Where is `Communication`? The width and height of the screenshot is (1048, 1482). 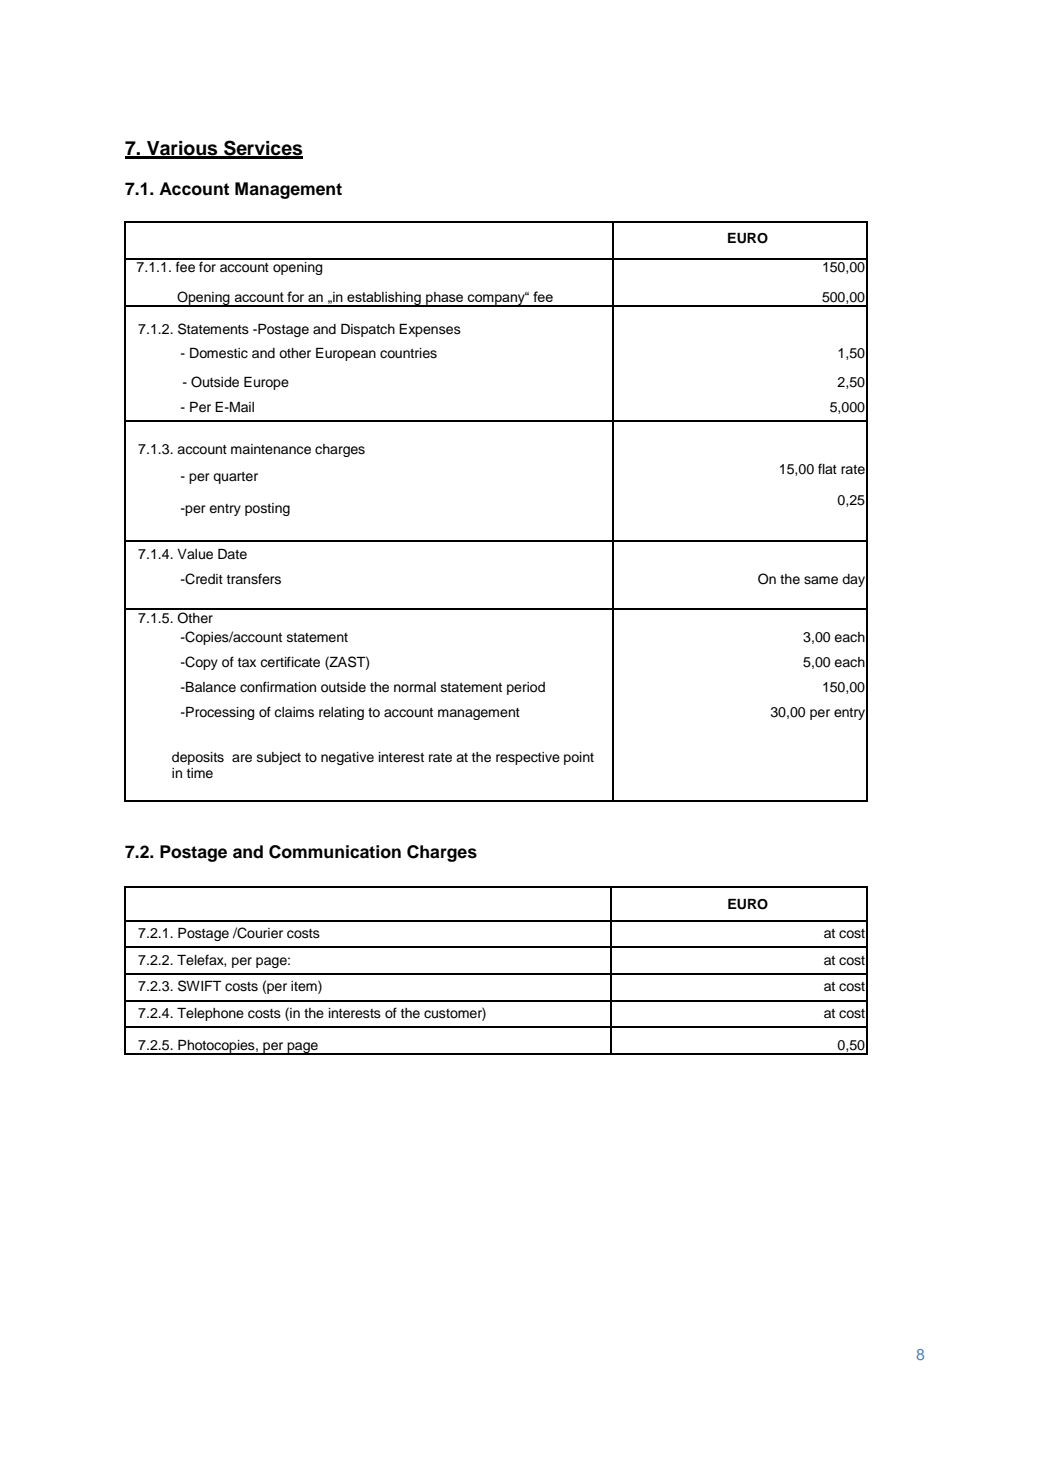
Communication is located at coordinates (335, 852).
